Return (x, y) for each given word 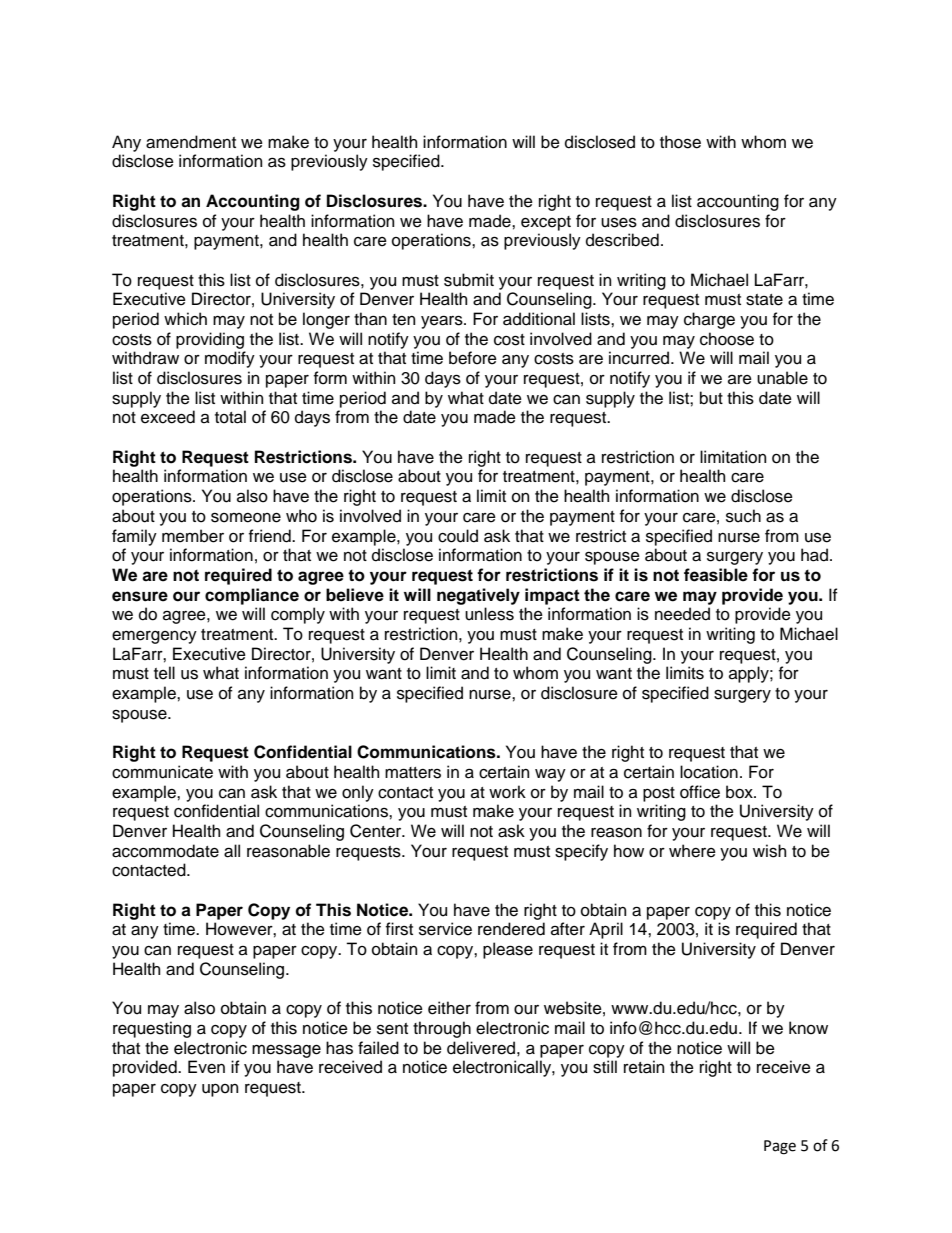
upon (220, 1090)
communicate (162, 772)
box (740, 792)
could (458, 536)
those (680, 142)
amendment (191, 142)
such (743, 516)
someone (246, 517)
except (546, 223)
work (507, 792)
